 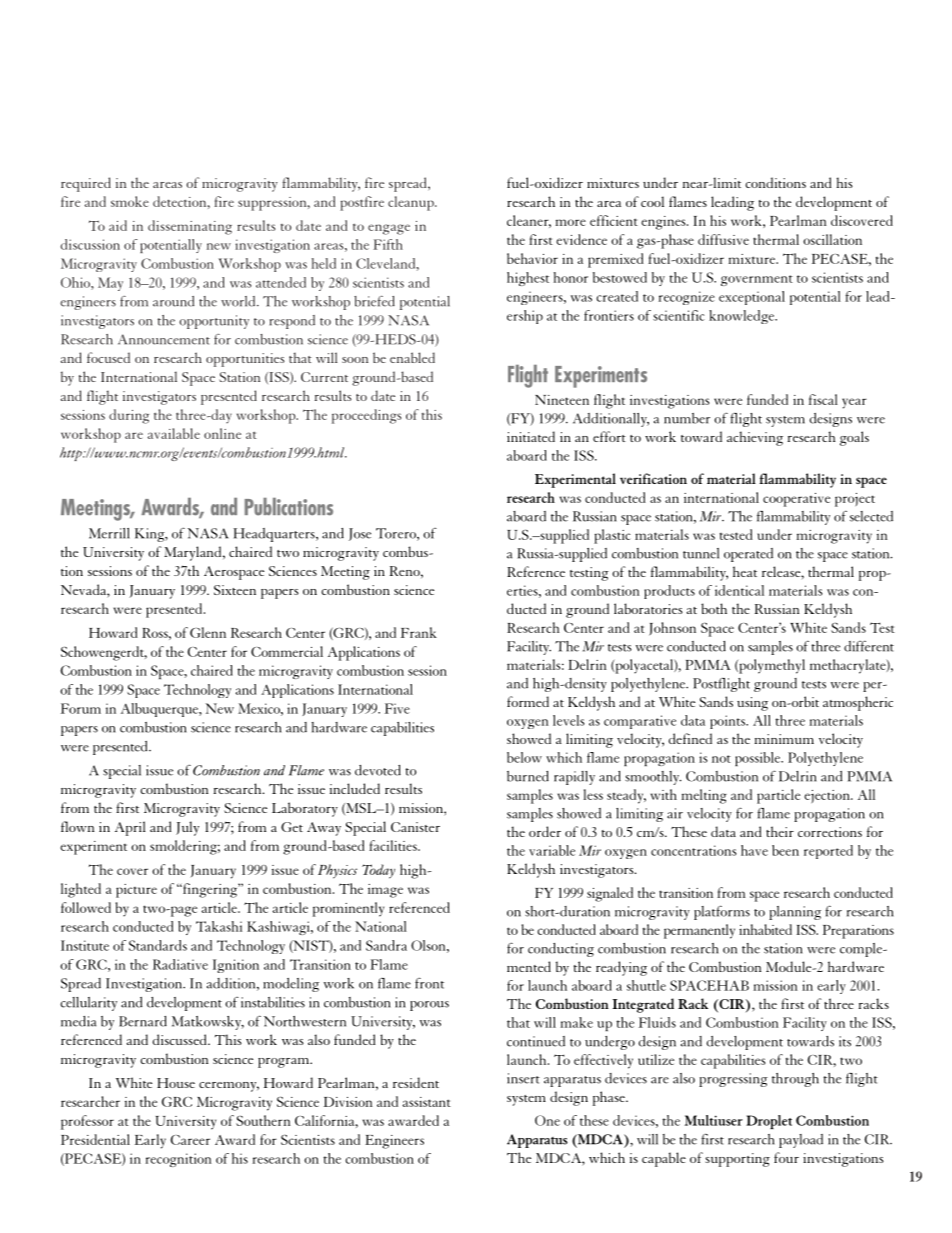 I want to click on Career, so click(x=190, y=1140).
